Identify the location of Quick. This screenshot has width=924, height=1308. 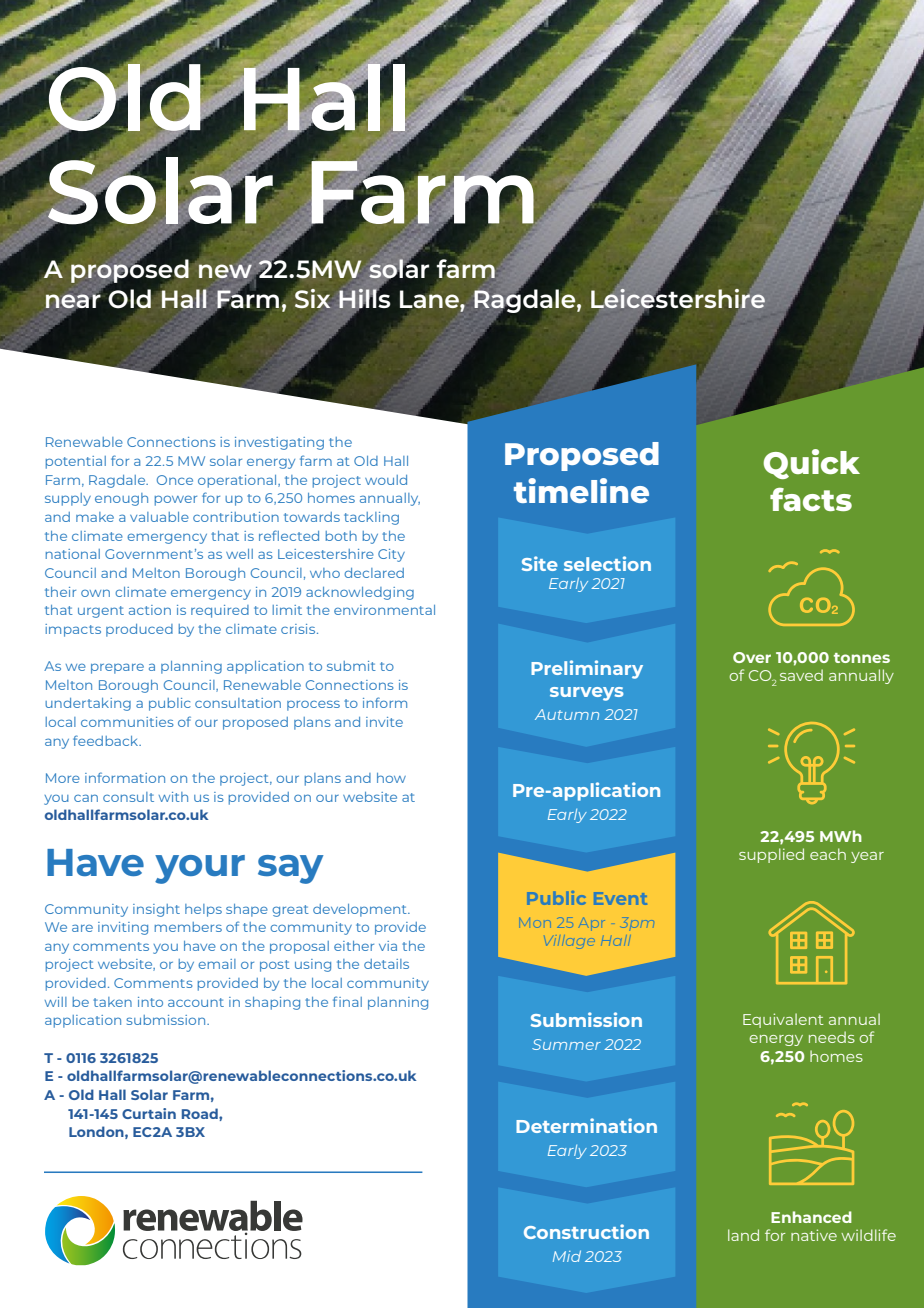
(811, 464).
